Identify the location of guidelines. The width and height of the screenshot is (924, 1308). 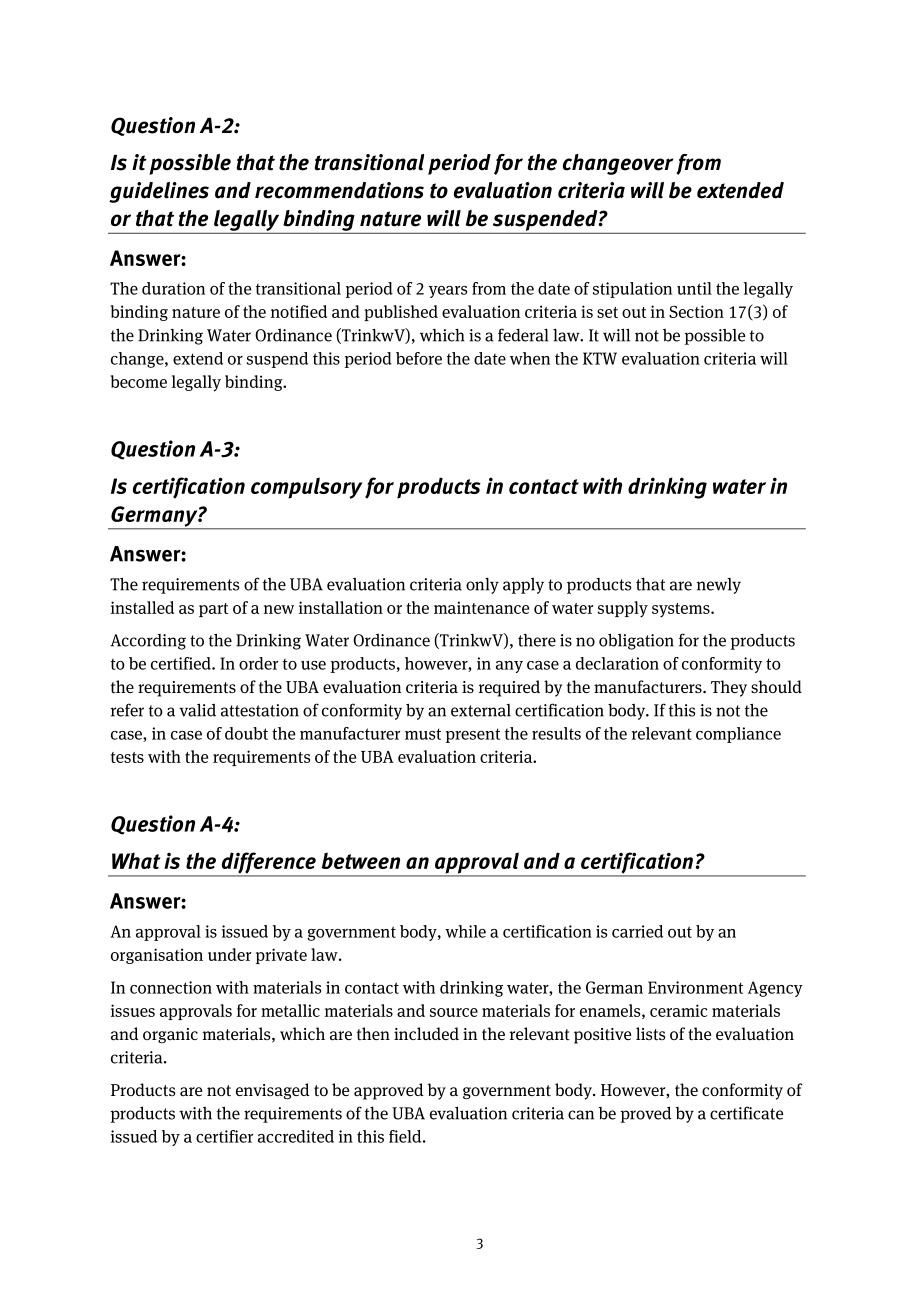
(159, 192).
